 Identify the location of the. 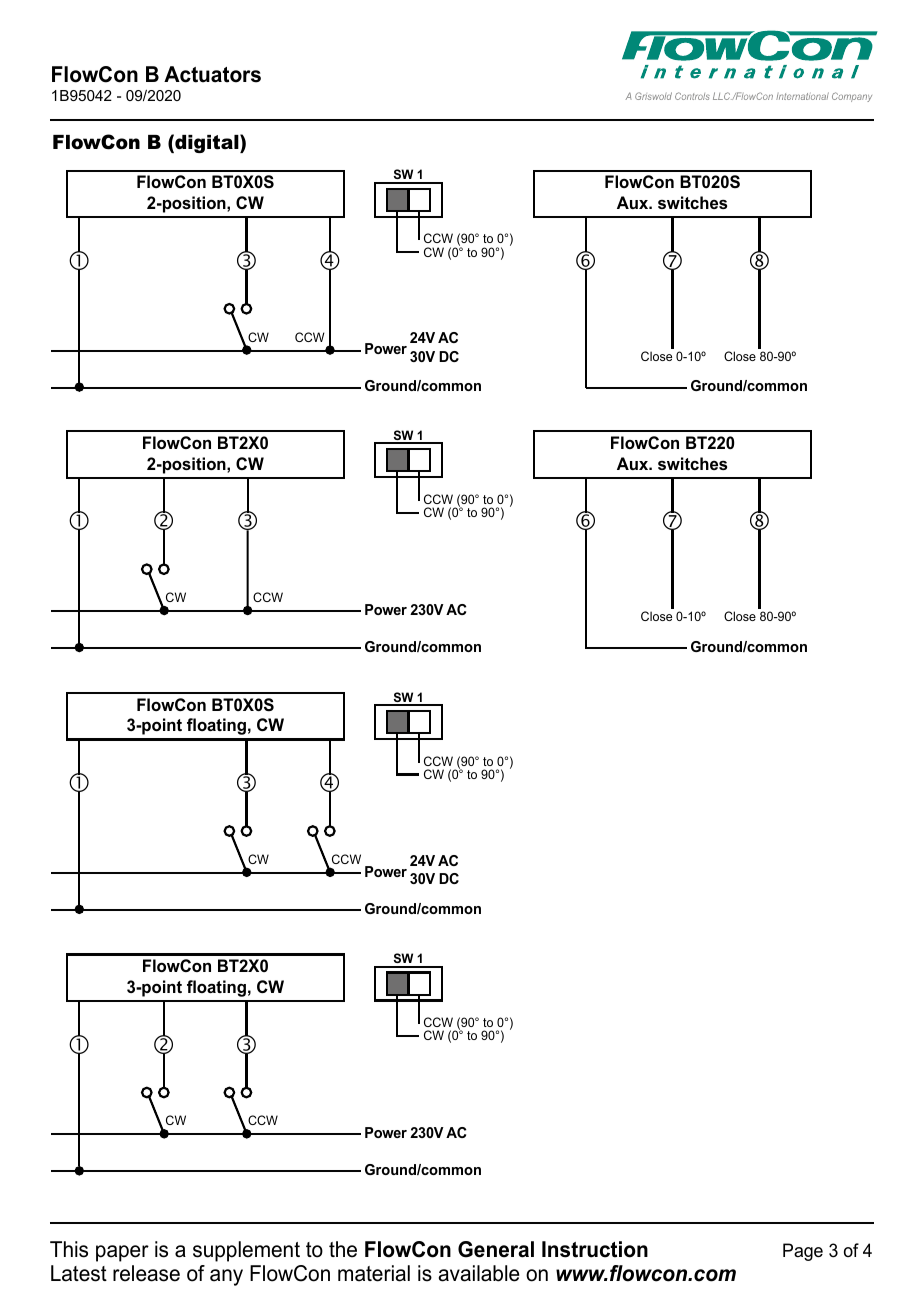
(343, 1249).
